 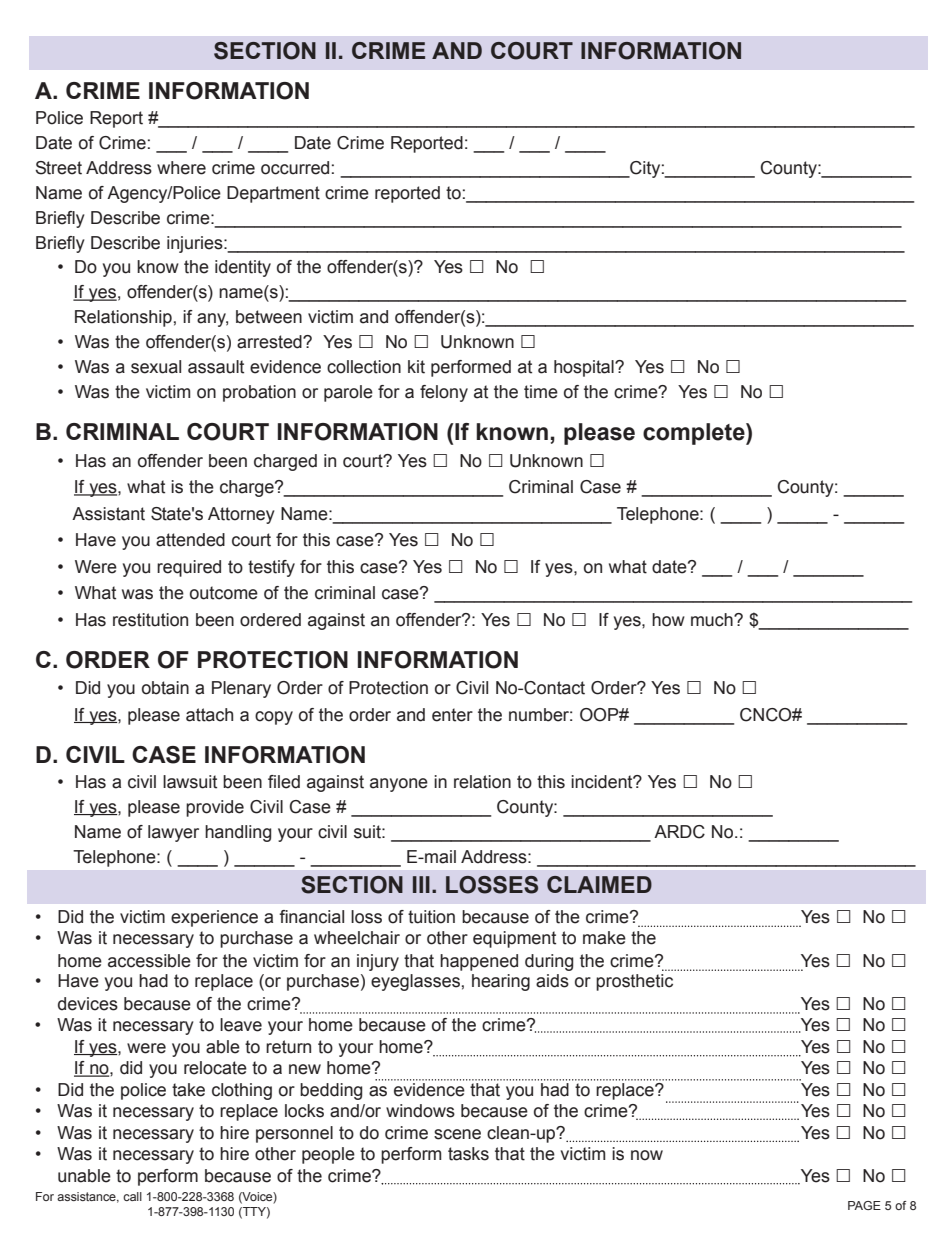 I want to click on where, so click(x=181, y=168).
